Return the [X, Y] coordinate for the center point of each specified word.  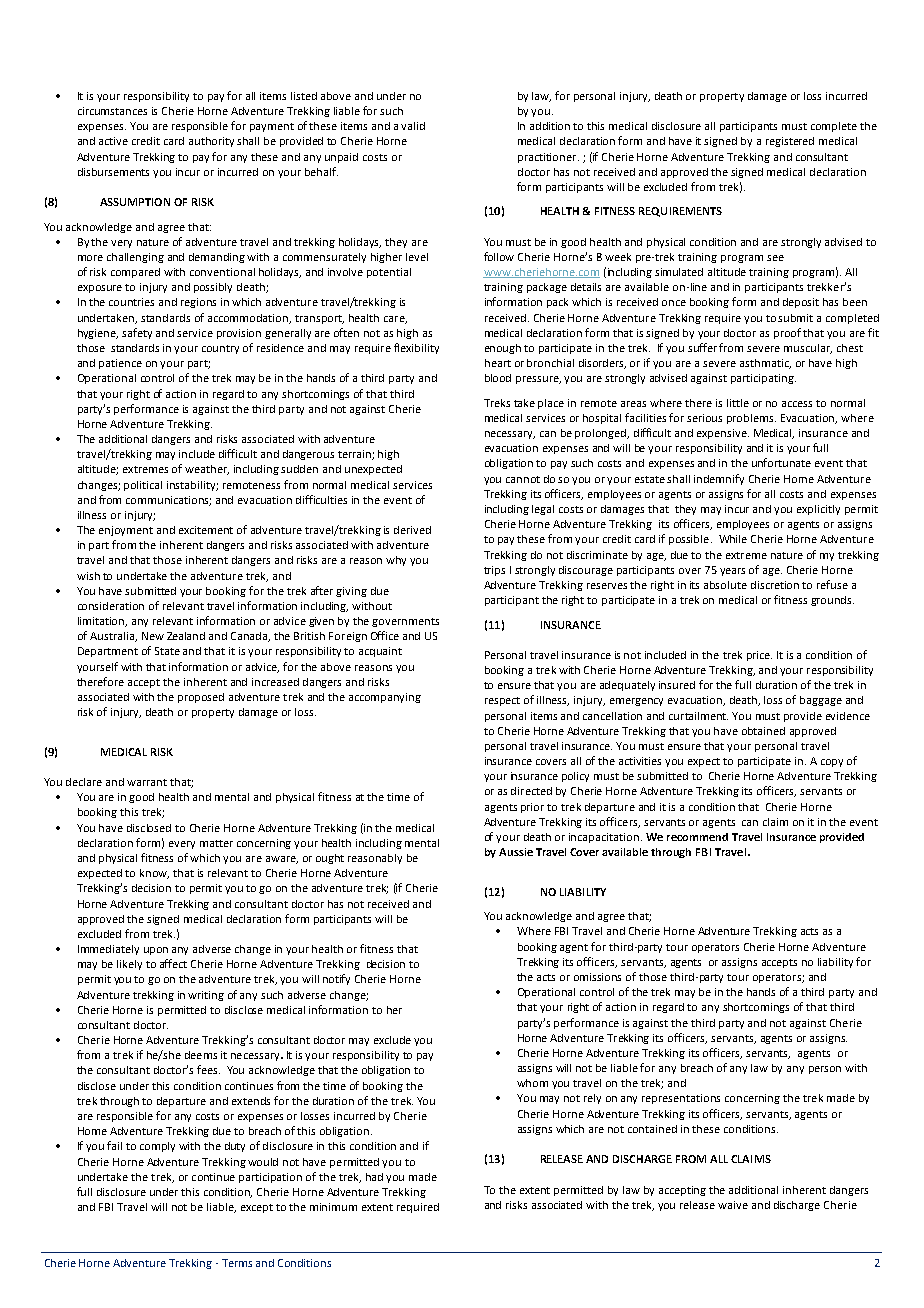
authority [211, 142]
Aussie [516, 852]
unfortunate [781, 462]
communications [168, 501]
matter [216, 843]
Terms [237, 1263]
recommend [697, 837]
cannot [523, 479]
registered [790, 142]
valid [413, 126]
